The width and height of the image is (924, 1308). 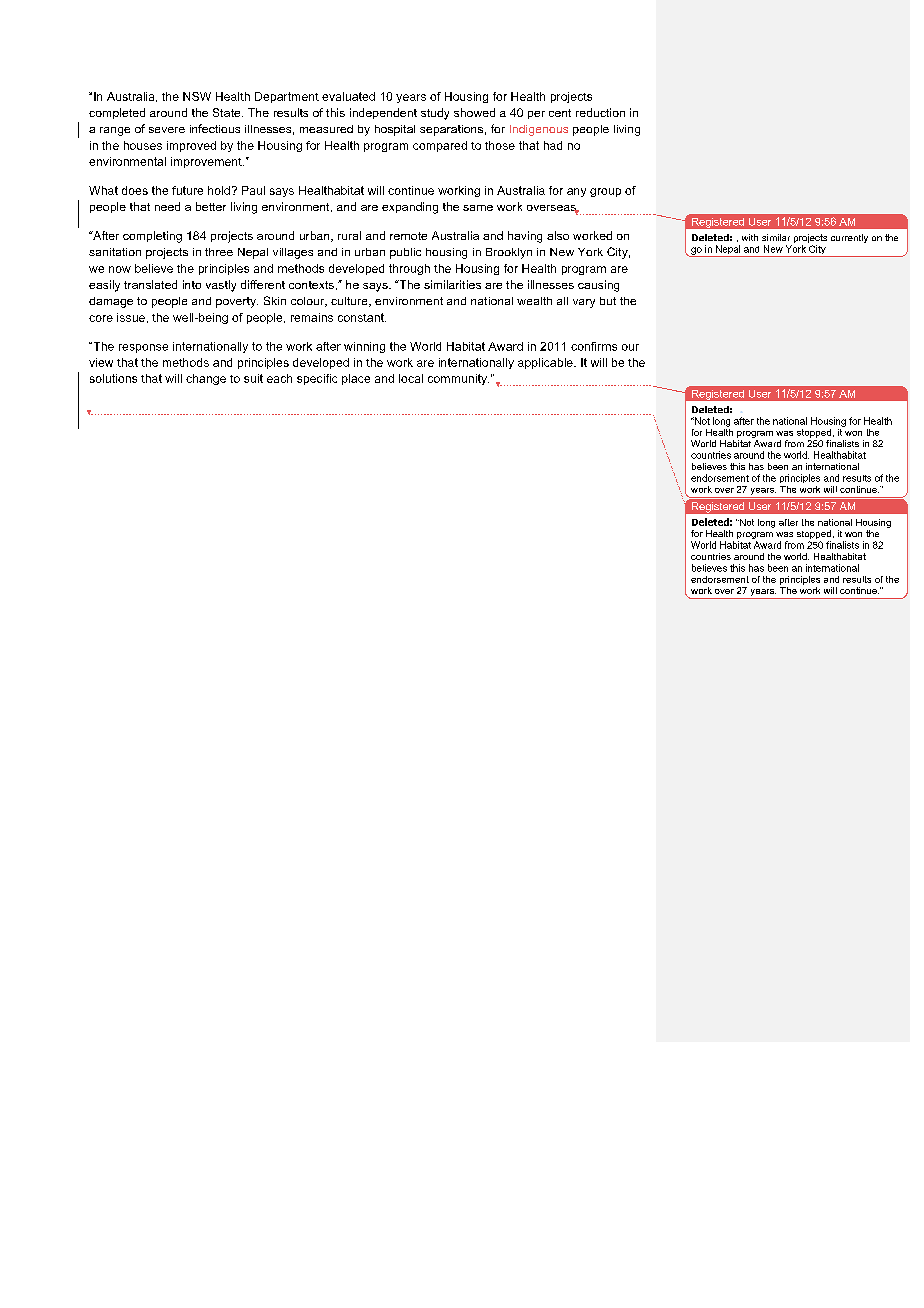 I want to click on NSW, so click(x=197, y=96).
